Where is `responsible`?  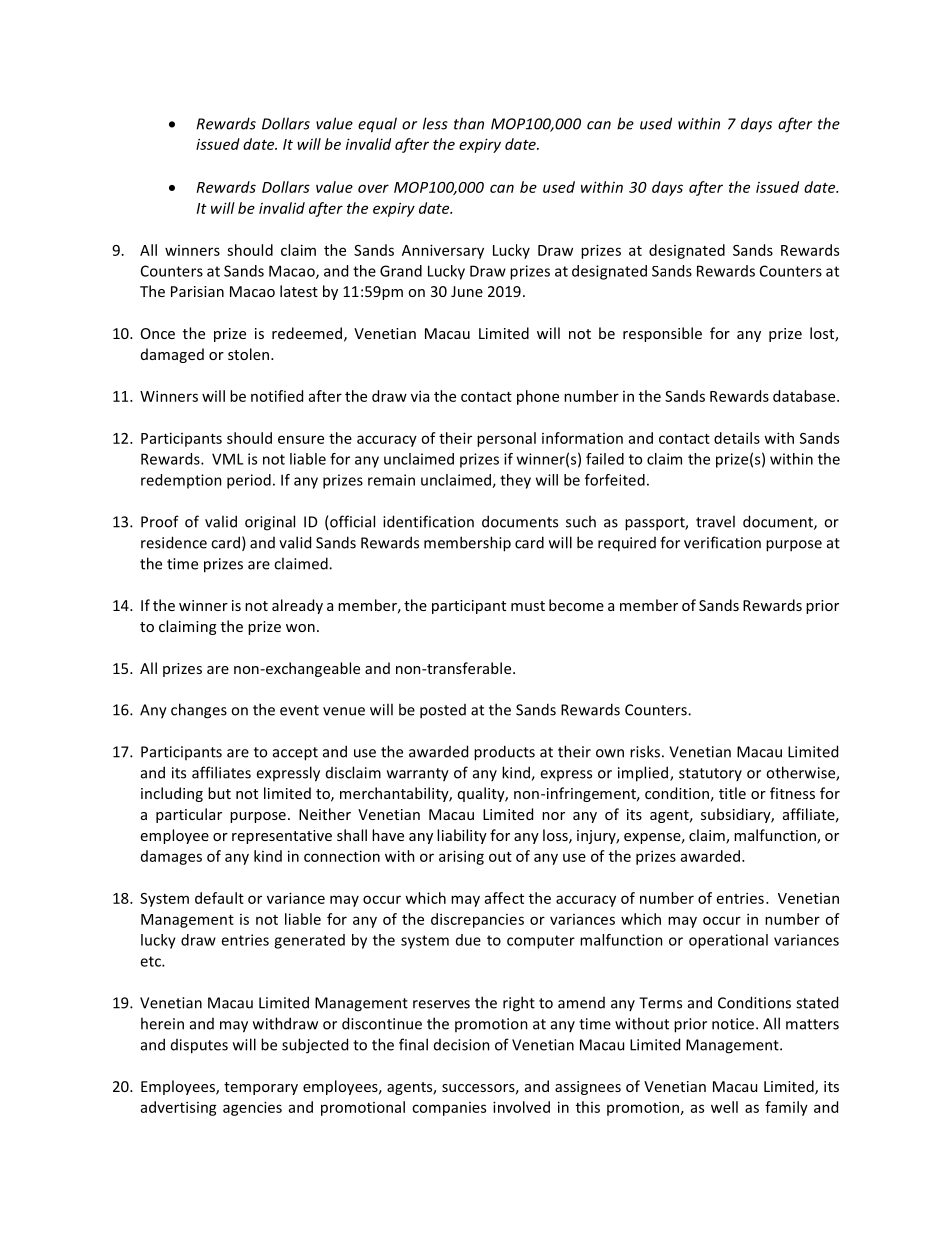
responsible is located at coordinates (662, 334).
